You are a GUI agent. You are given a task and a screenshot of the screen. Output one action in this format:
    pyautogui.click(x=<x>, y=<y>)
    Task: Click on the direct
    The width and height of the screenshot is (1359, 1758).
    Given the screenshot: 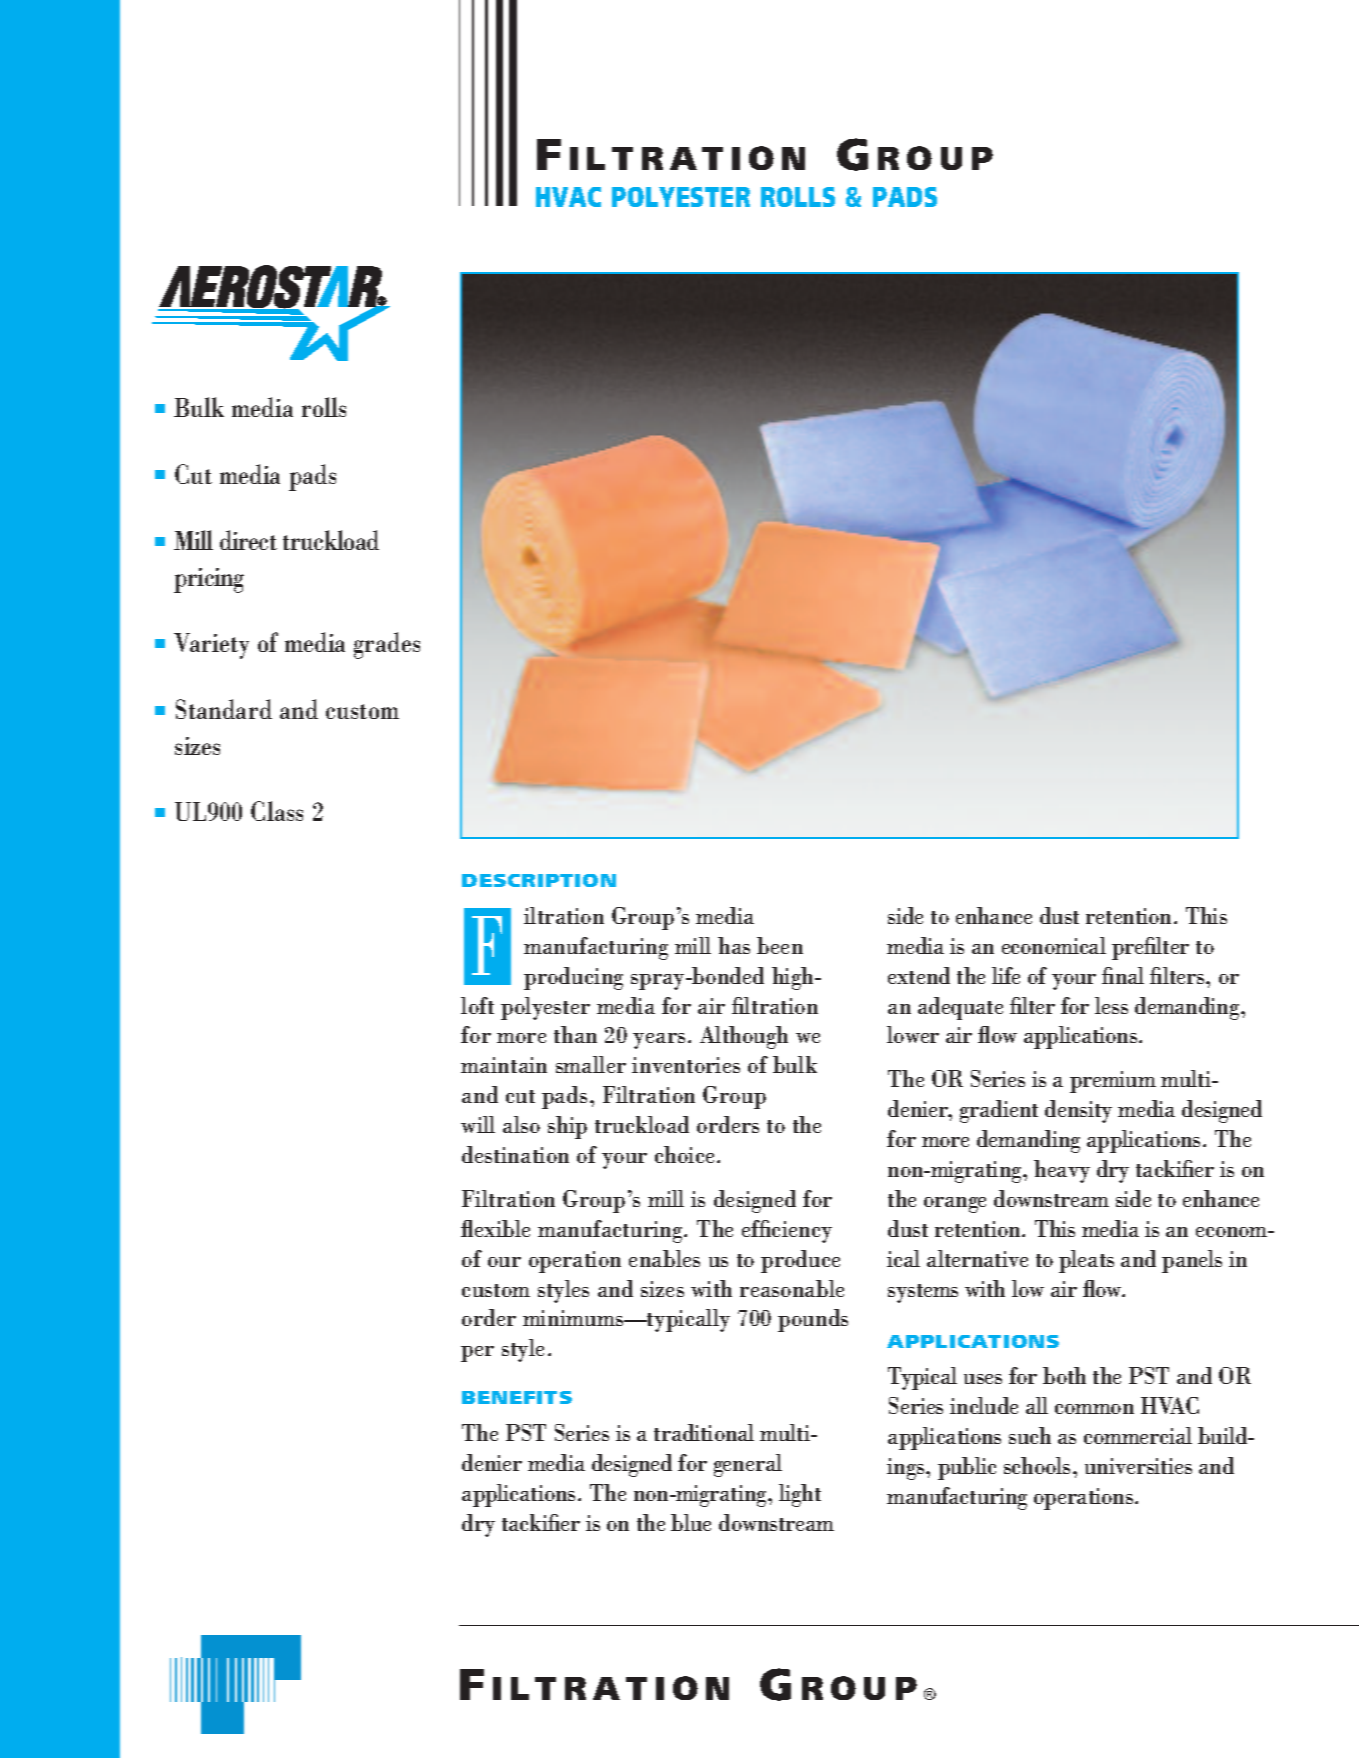 What is the action you would take?
    pyautogui.click(x=248, y=540)
